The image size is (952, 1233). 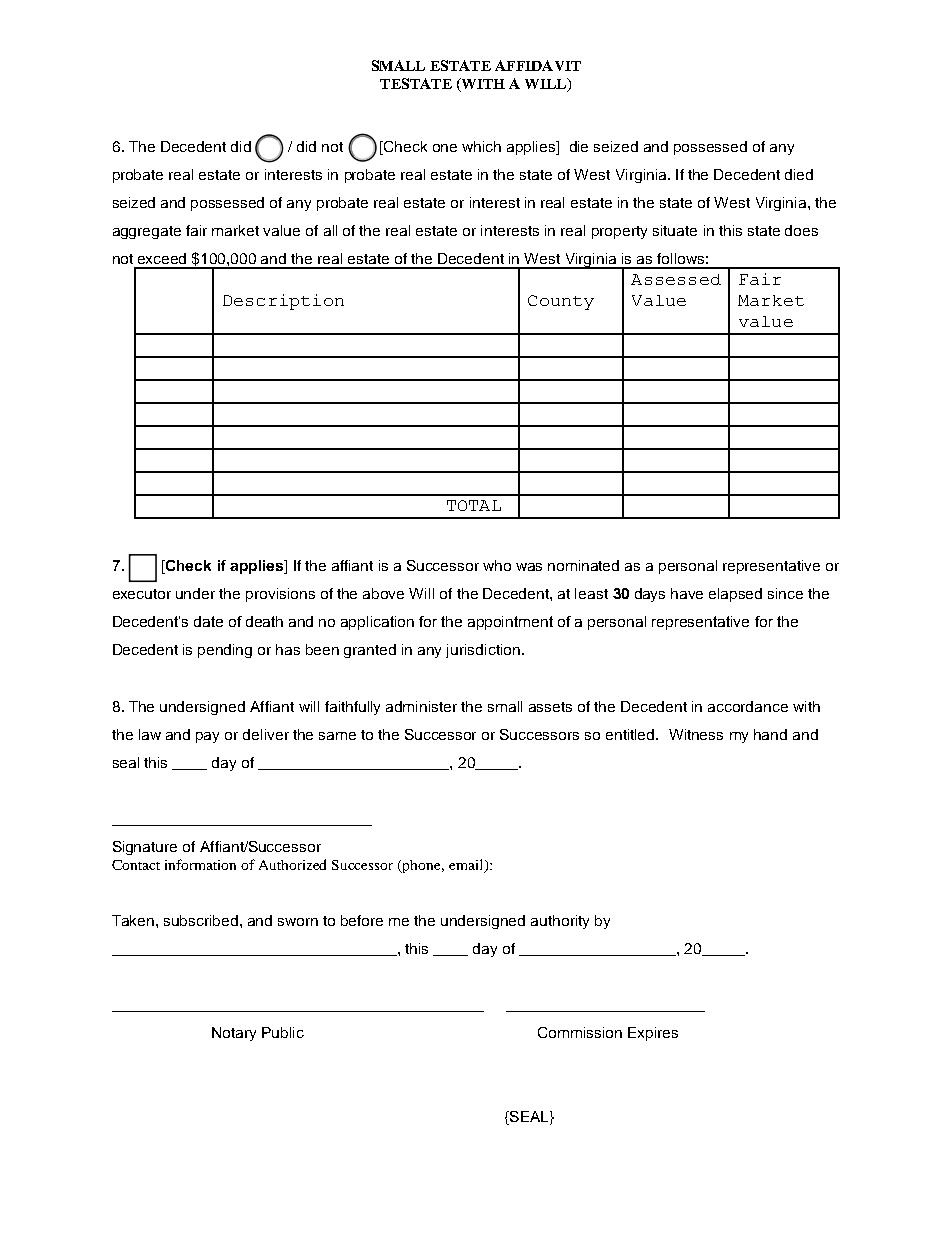 What do you see at coordinates (147, 232) in the screenshot?
I see `aggregate` at bounding box center [147, 232].
